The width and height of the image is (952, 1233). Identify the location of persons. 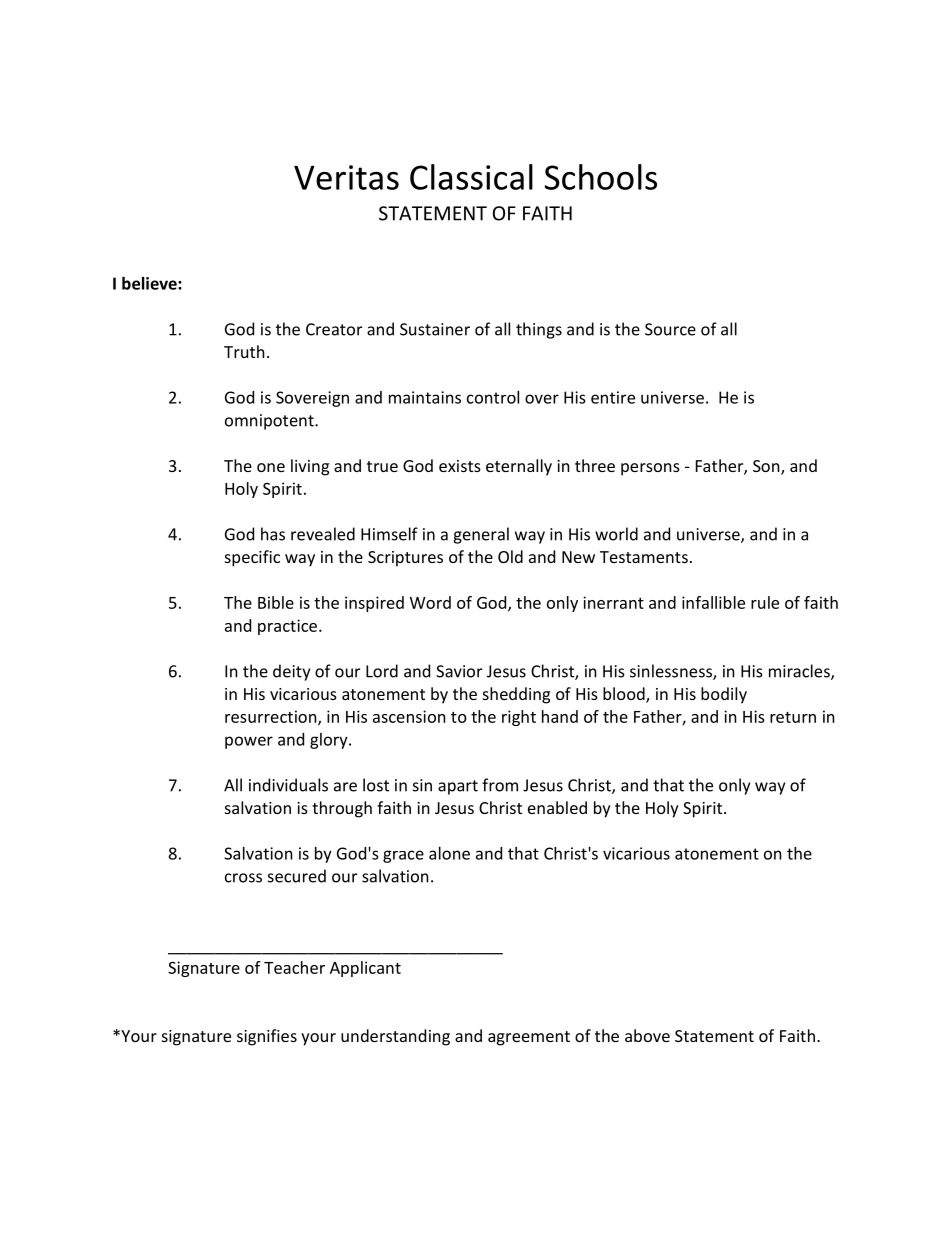
(650, 469).
